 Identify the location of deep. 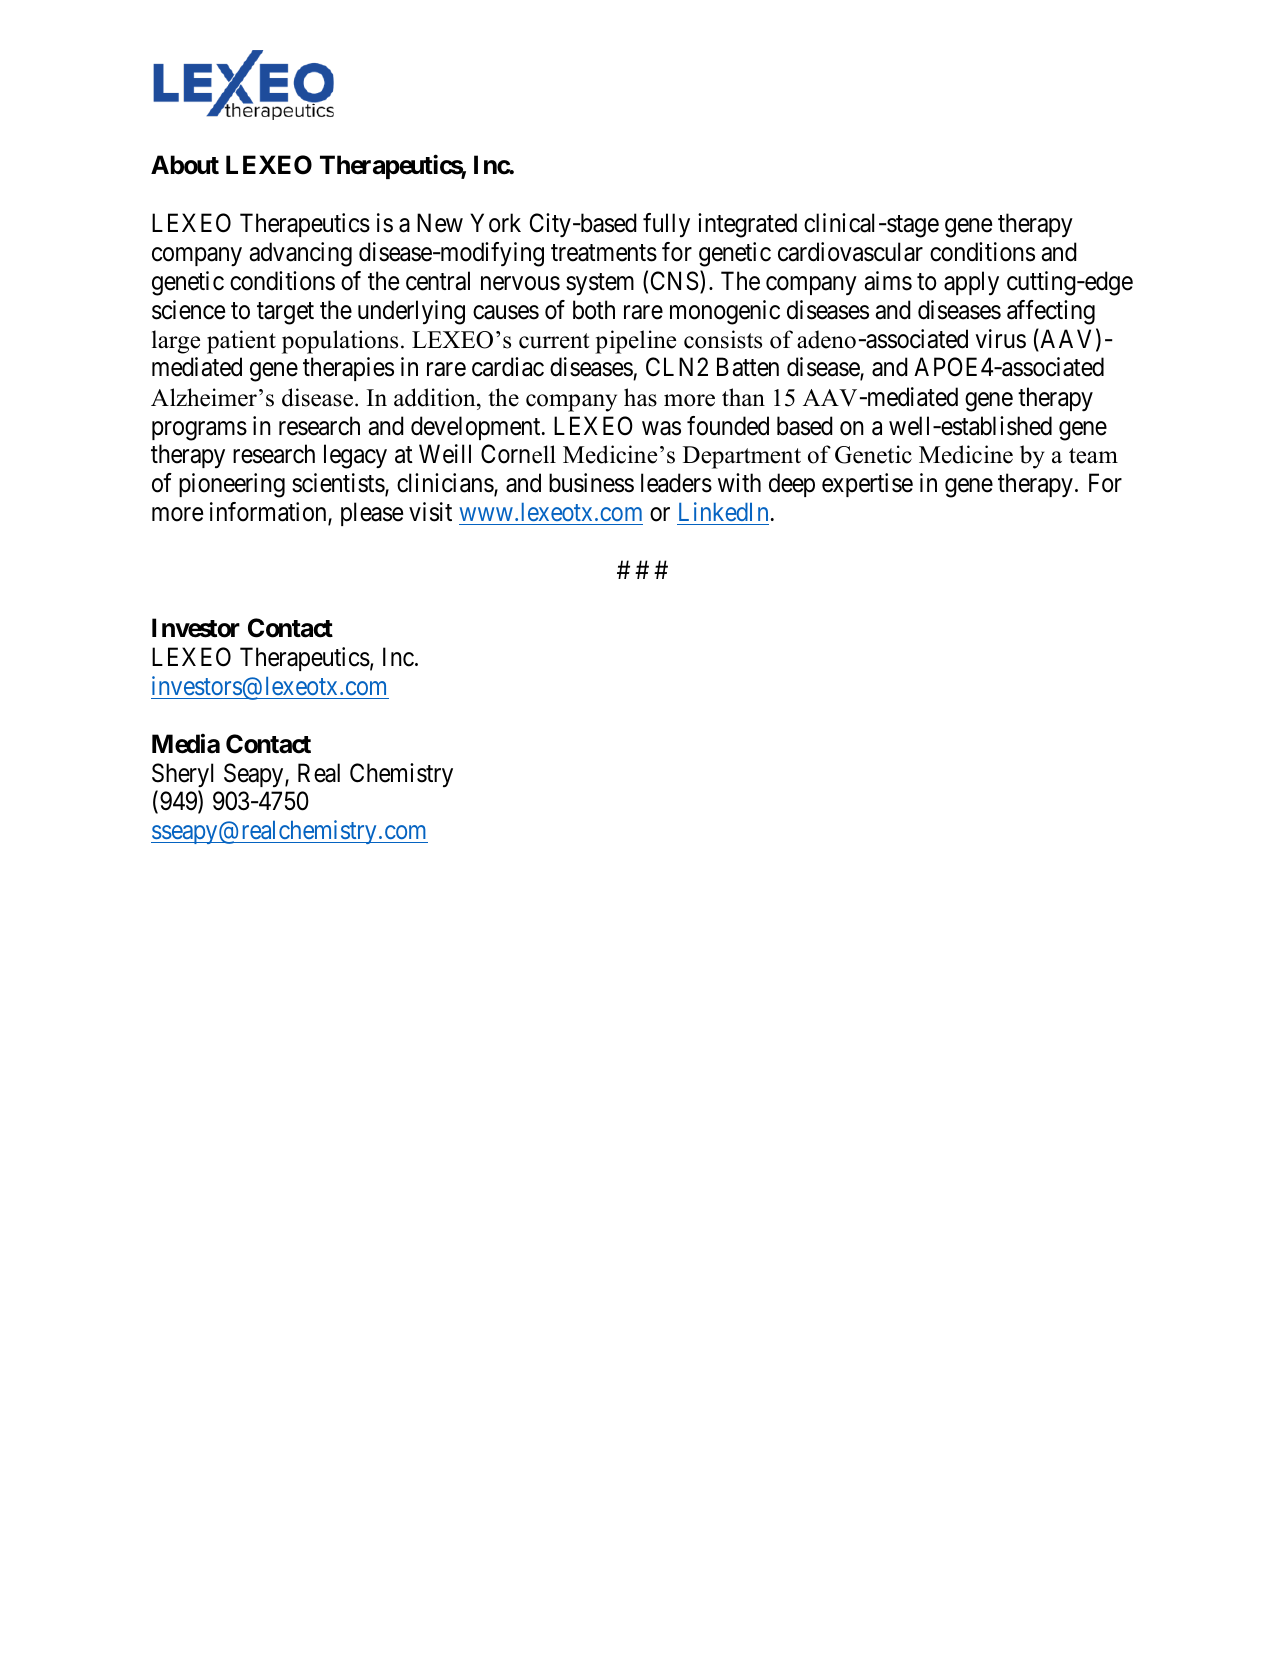
(792, 485).
